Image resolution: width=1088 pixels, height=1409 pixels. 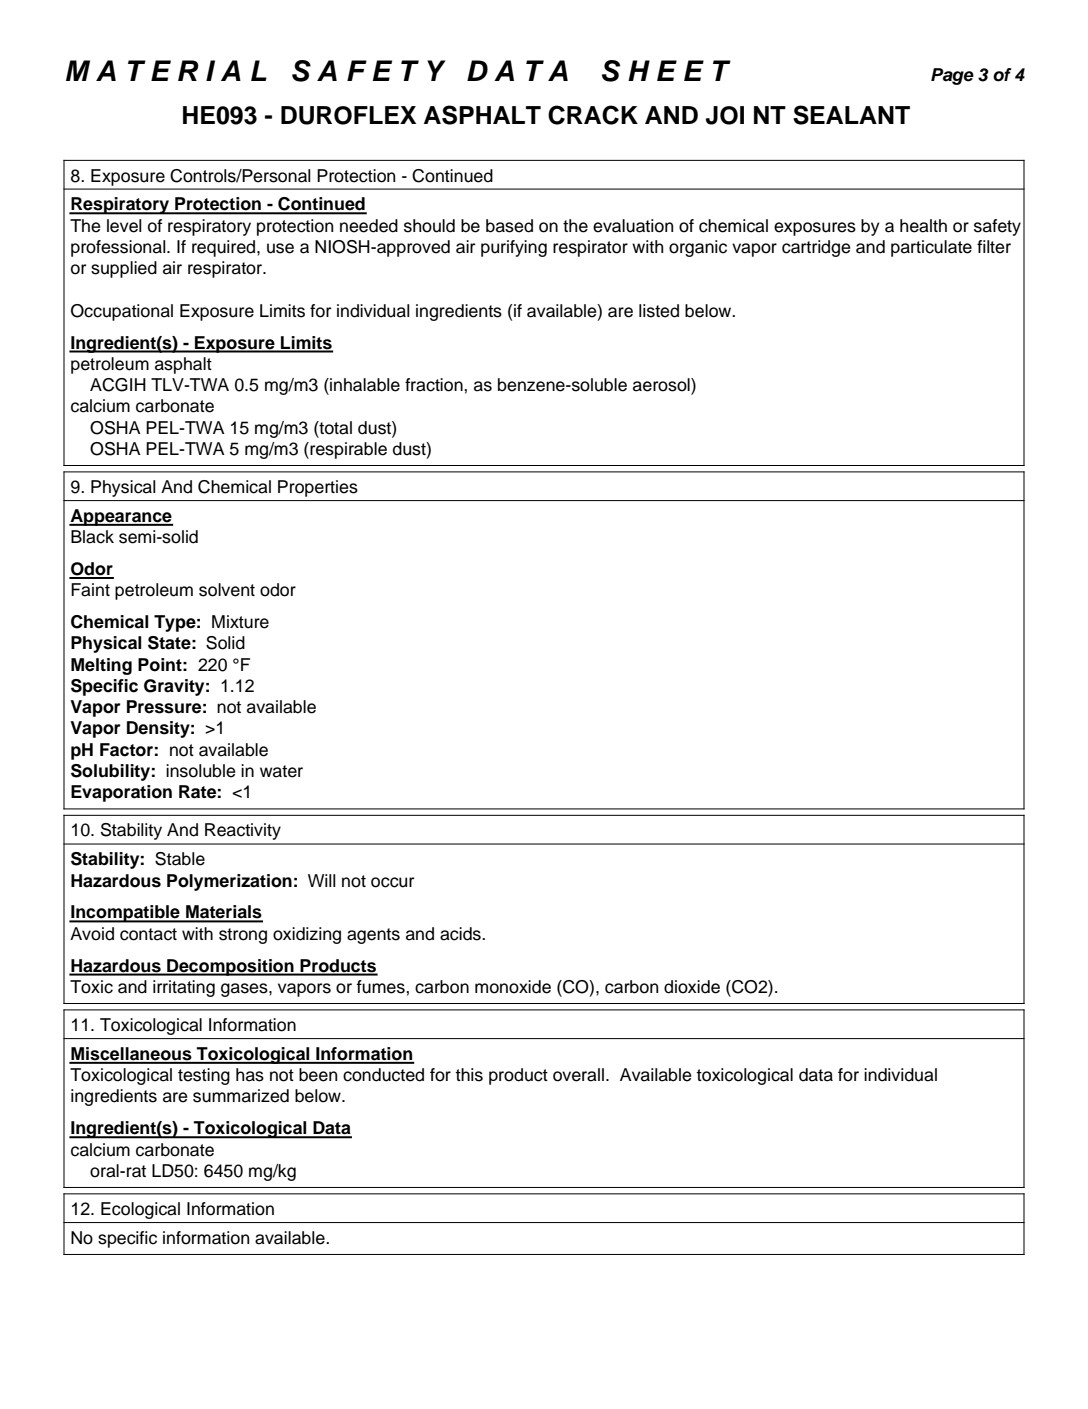 I want to click on Stable, so click(x=180, y=859).
